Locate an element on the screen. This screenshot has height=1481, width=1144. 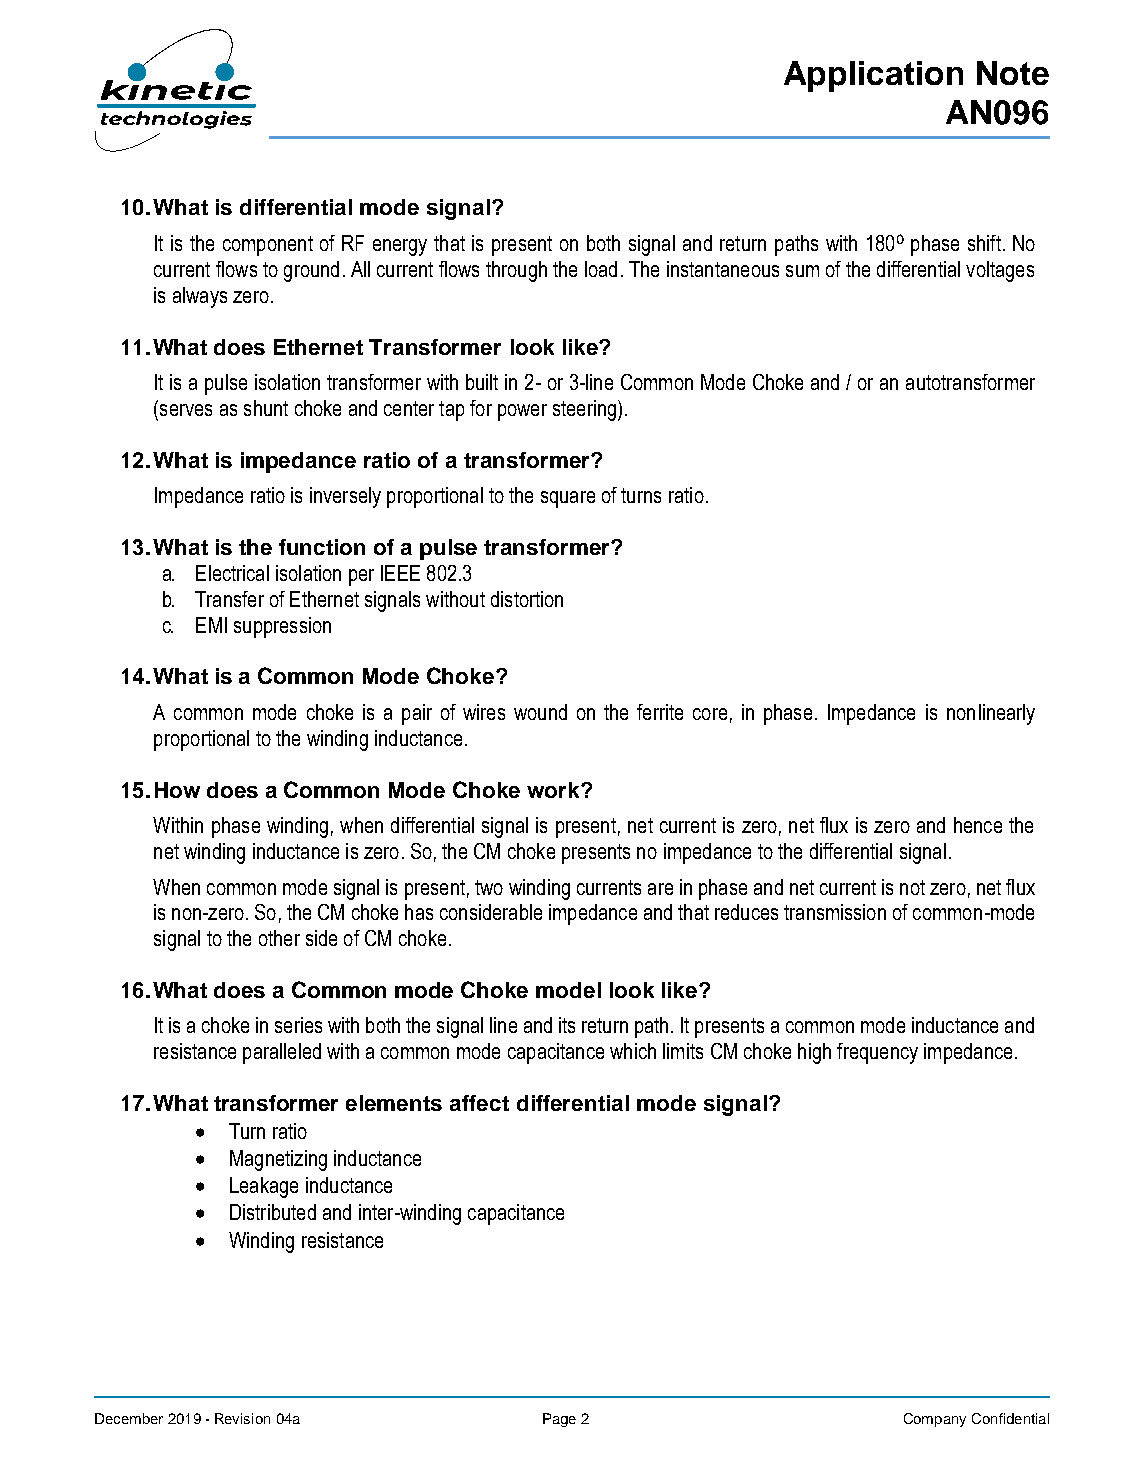
load is located at coordinates (601, 269).
